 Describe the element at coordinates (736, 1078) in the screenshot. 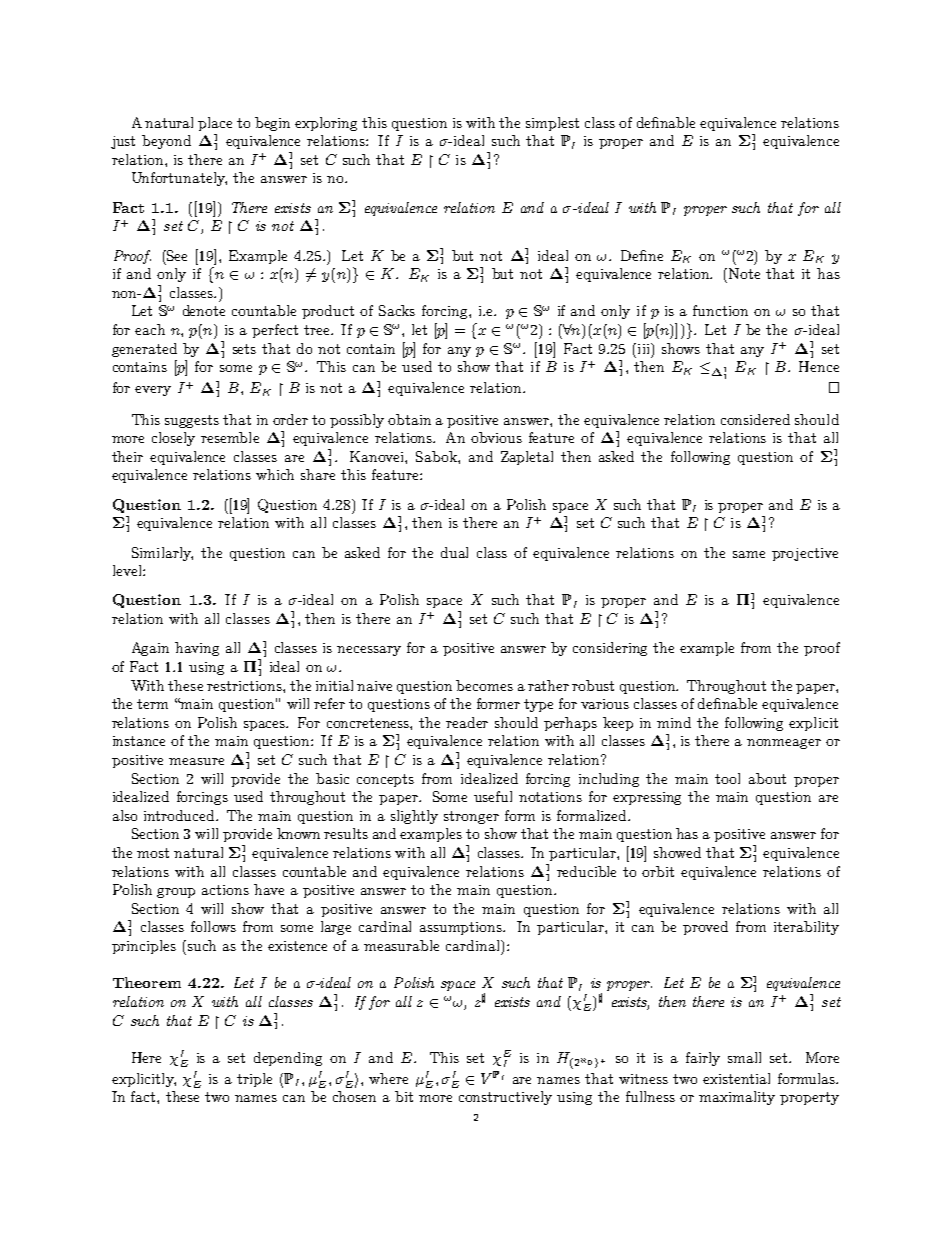

I see `existential` at that location.
